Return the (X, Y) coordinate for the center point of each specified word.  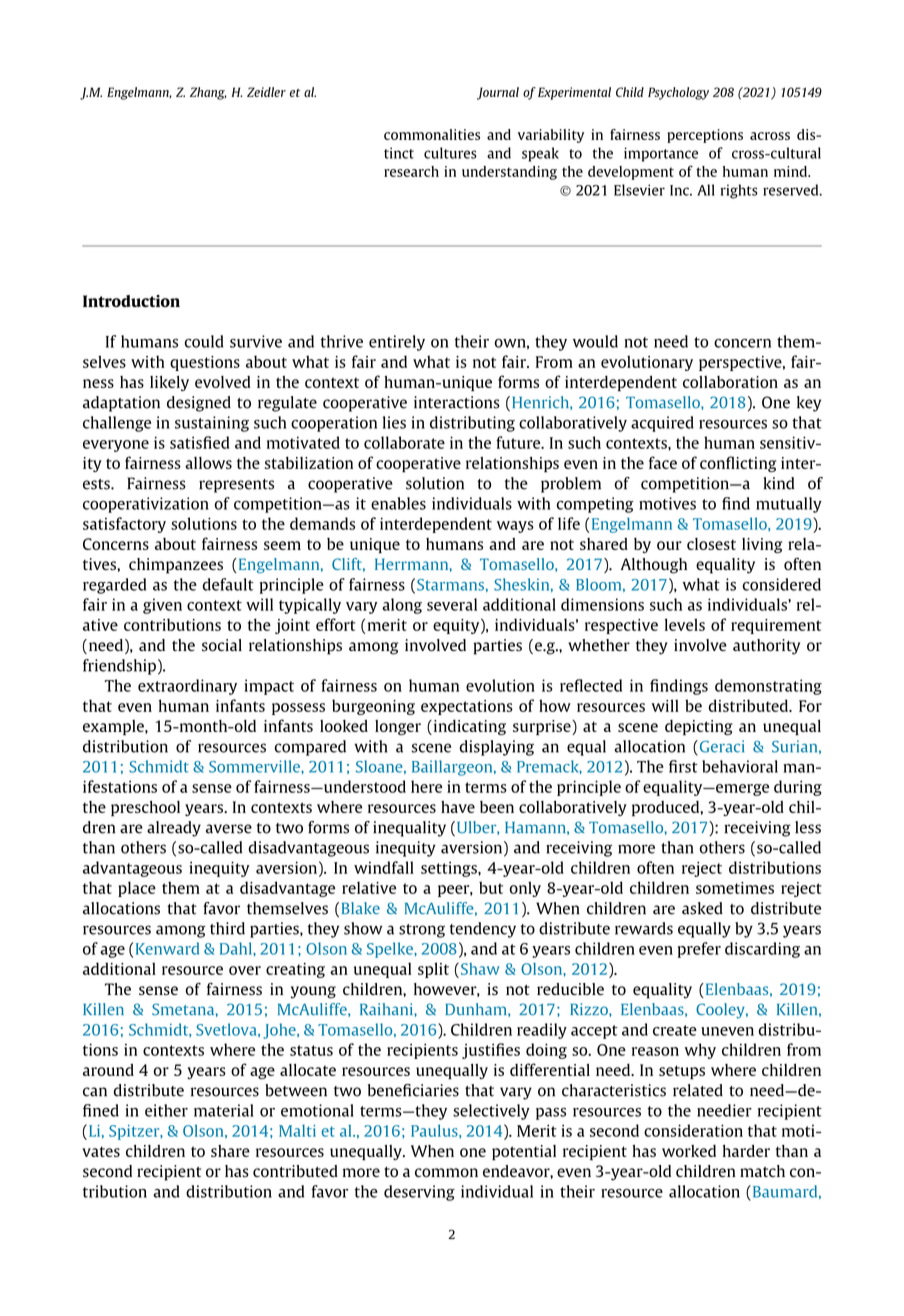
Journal (498, 93)
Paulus (435, 1130)
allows (208, 463)
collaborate (404, 442)
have (458, 807)
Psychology (678, 93)
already (174, 829)
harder (746, 1151)
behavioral (740, 766)
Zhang (208, 93)
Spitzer (135, 1132)
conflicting (738, 464)
